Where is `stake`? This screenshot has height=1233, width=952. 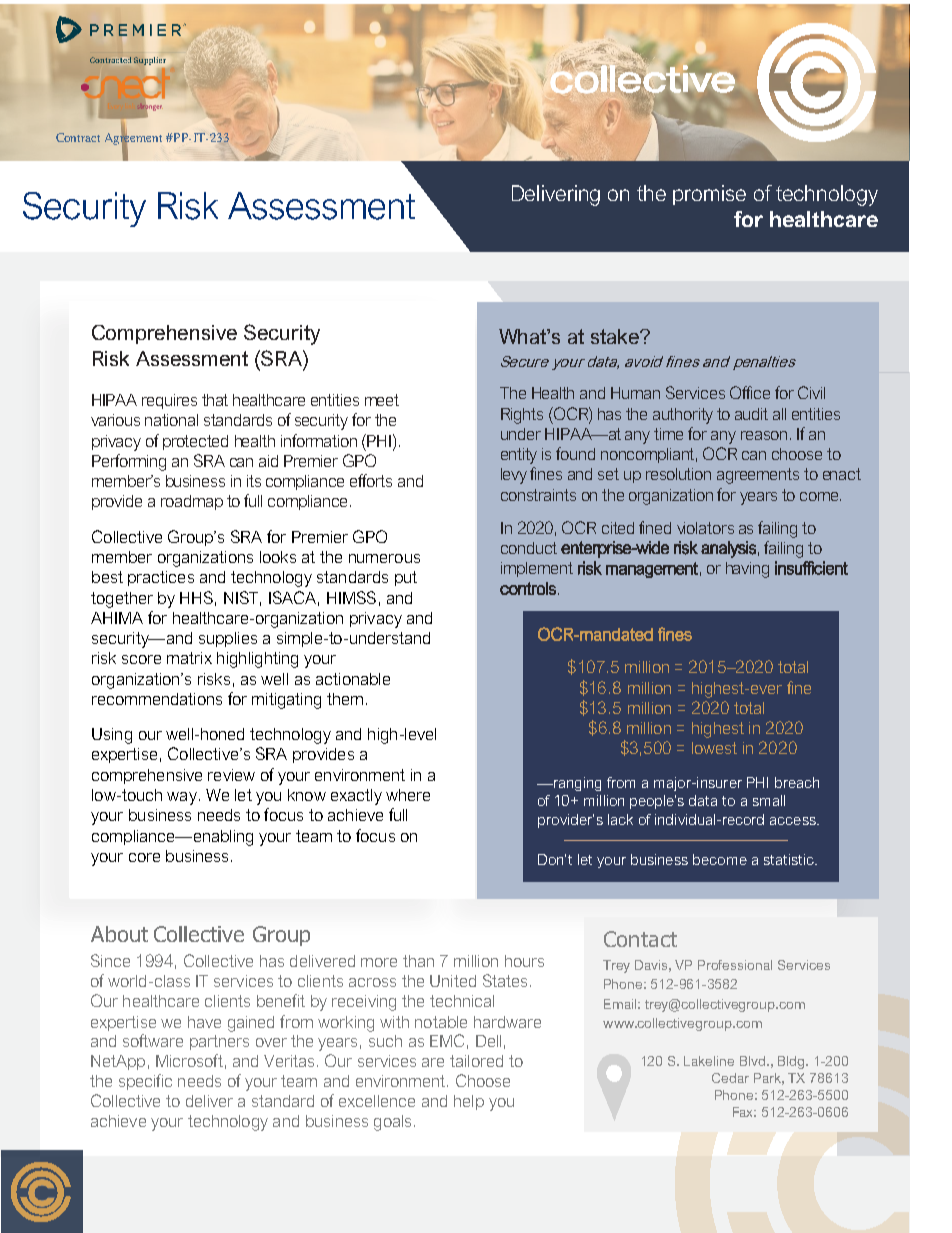
stake is located at coordinates (616, 336).
